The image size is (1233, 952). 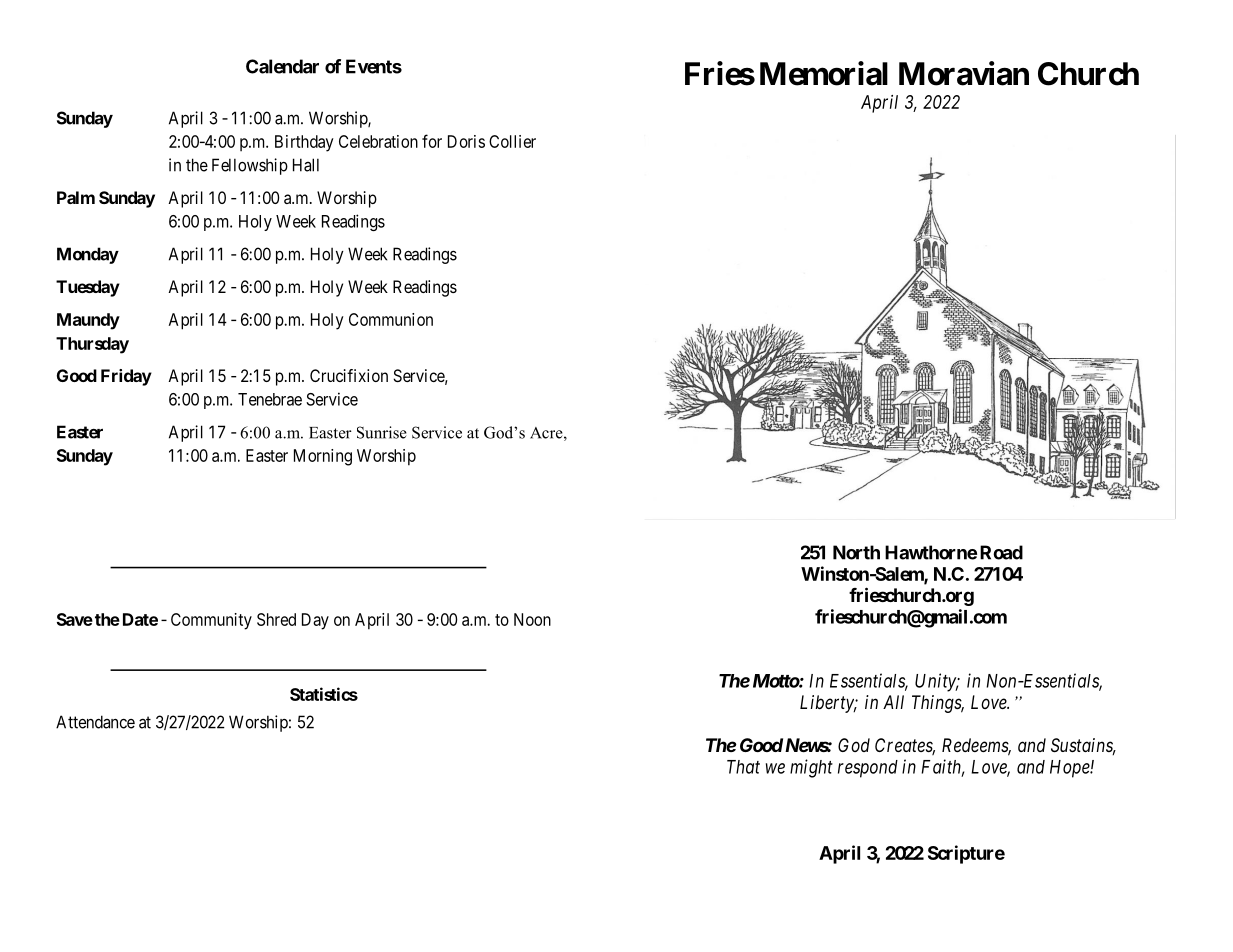 What do you see at coordinates (532, 619) in the screenshot?
I see `Noon` at bounding box center [532, 619].
